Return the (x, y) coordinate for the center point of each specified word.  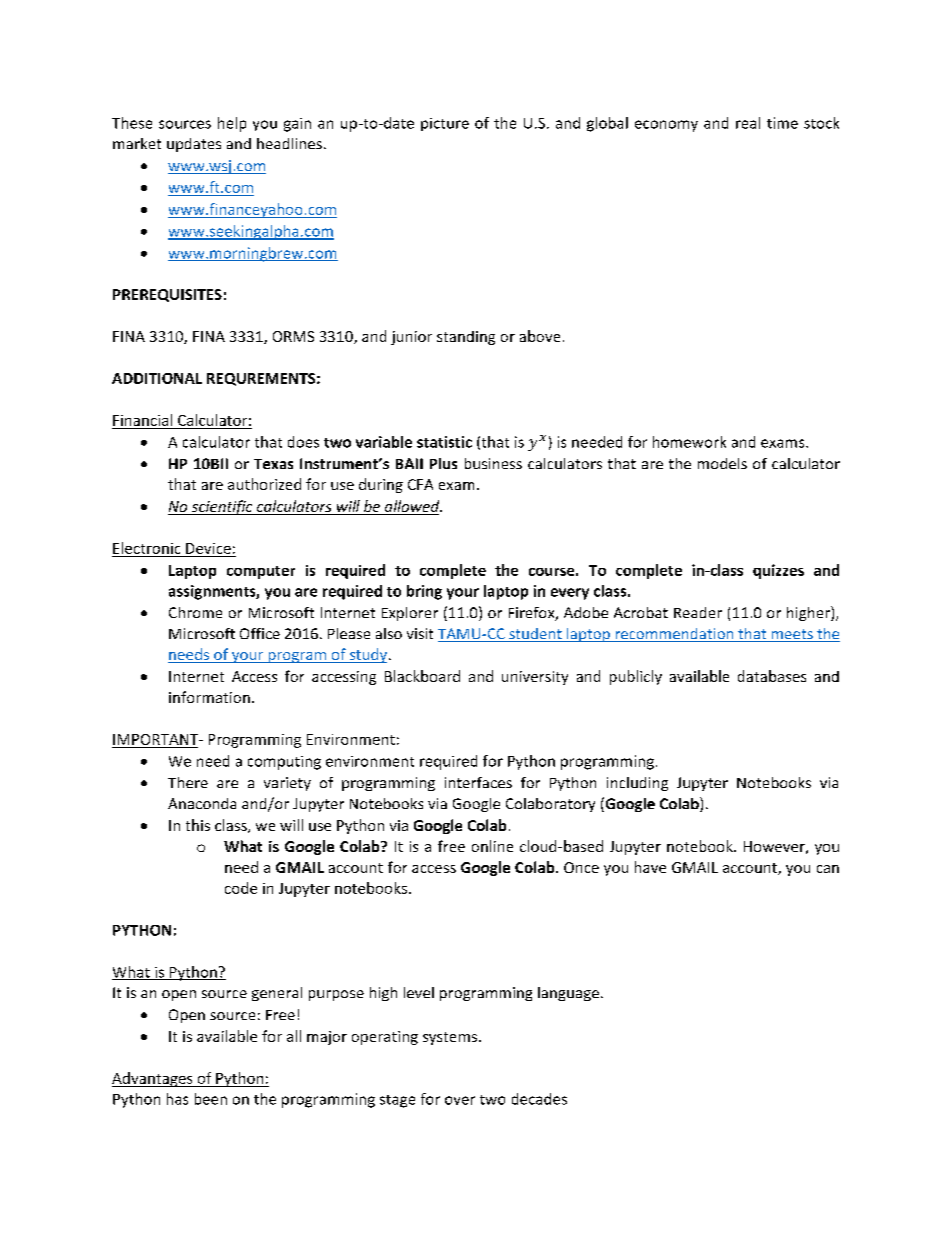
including (637, 784)
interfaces (478, 782)
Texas (273, 464)
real (748, 123)
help (232, 124)
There (188, 782)
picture (445, 124)
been (211, 1099)
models (722, 463)
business (493, 463)
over (460, 1100)
